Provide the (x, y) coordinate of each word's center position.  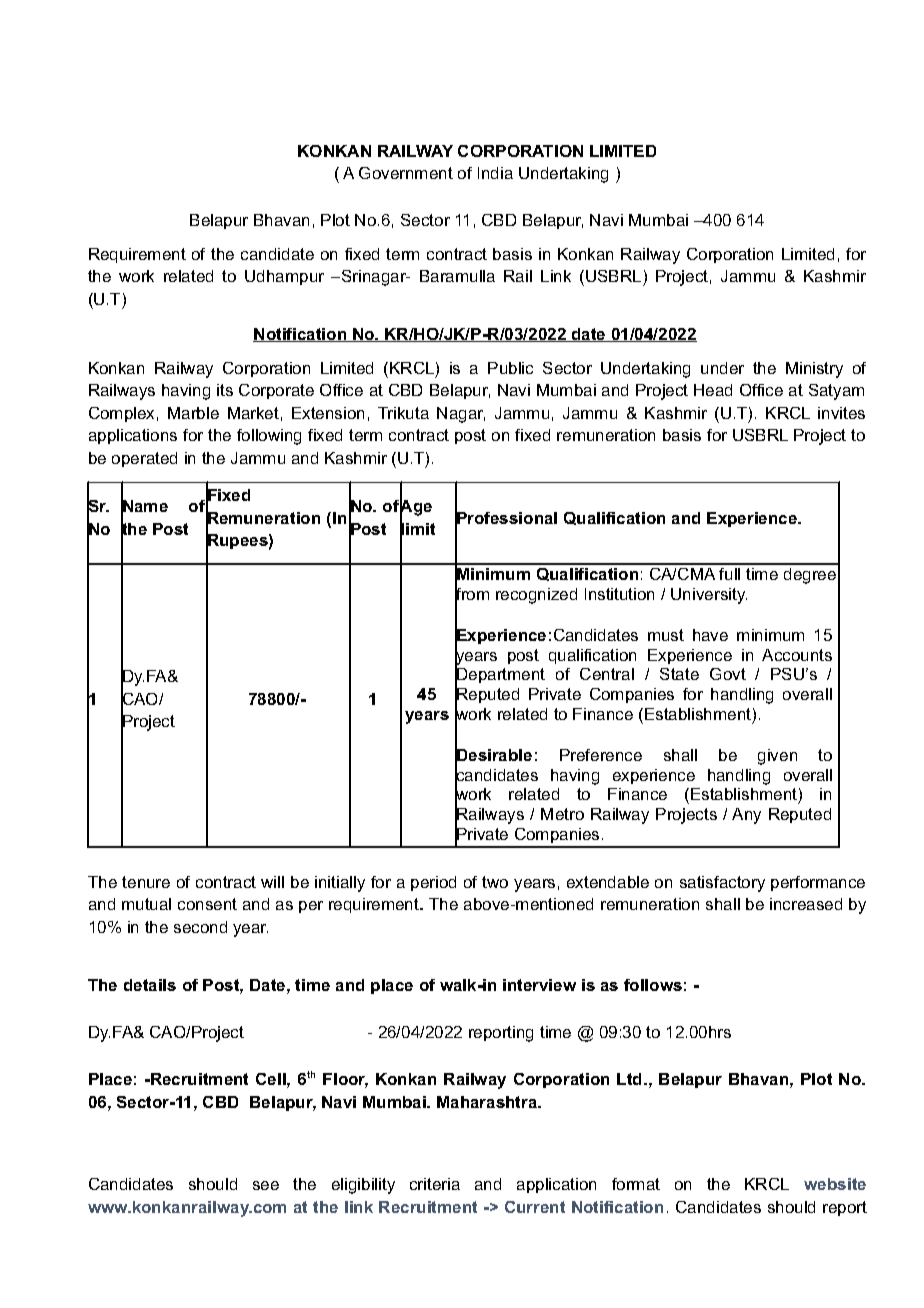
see (266, 1185)
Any (746, 816)
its (225, 390)
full (729, 574)
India (495, 173)
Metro (562, 814)
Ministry (814, 370)
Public (510, 368)
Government (406, 173)
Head (713, 390)
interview (539, 985)
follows (653, 985)
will (272, 882)
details (150, 985)
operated (144, 459)
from (472, 594)
